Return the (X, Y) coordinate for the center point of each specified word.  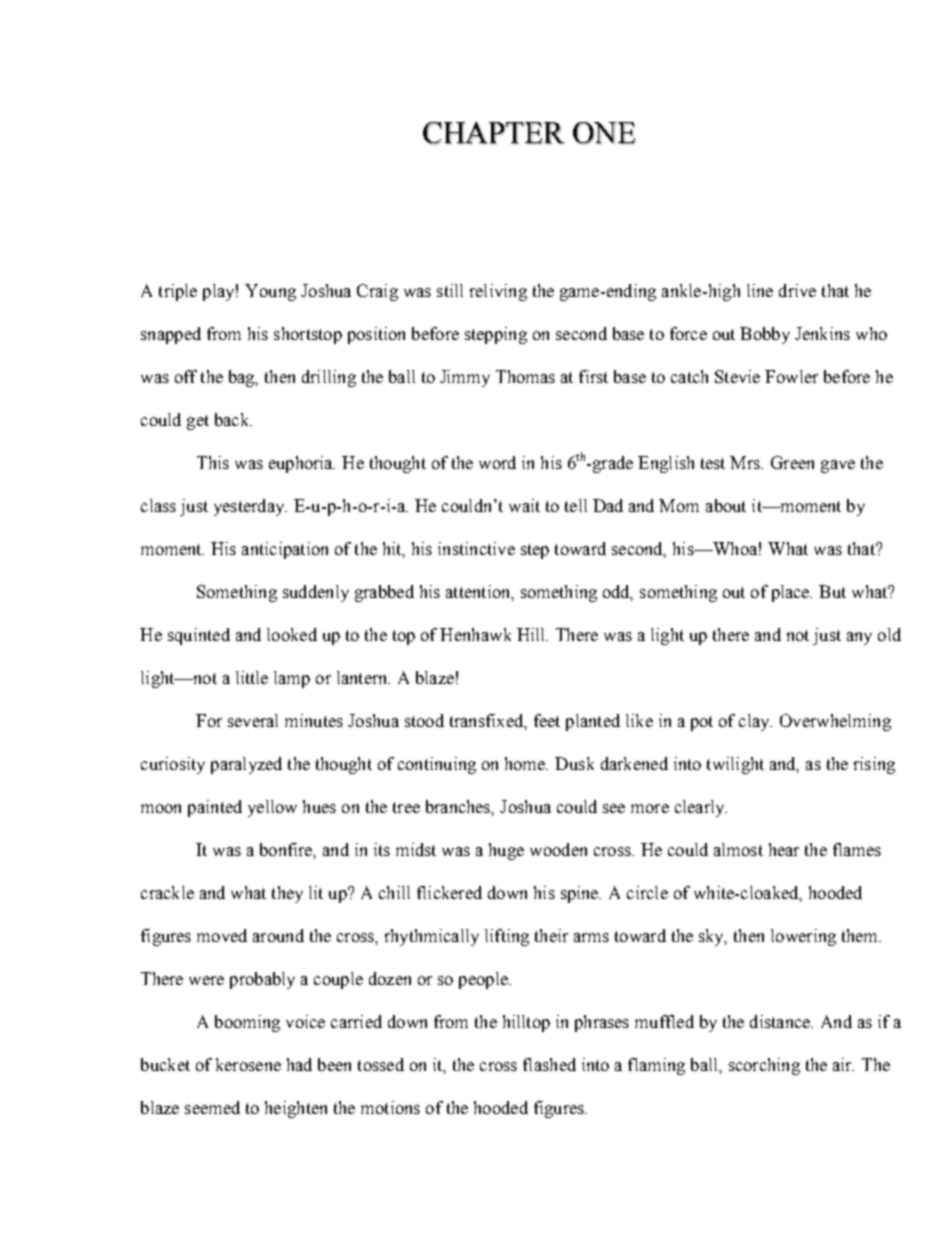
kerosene (248, 1064)
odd (618, 593)
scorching (764, 1066)
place (792, 593)
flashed (549, 1064)
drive (797, 290)
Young (270, 292)
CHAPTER (493, 133)
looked (292, 634)
